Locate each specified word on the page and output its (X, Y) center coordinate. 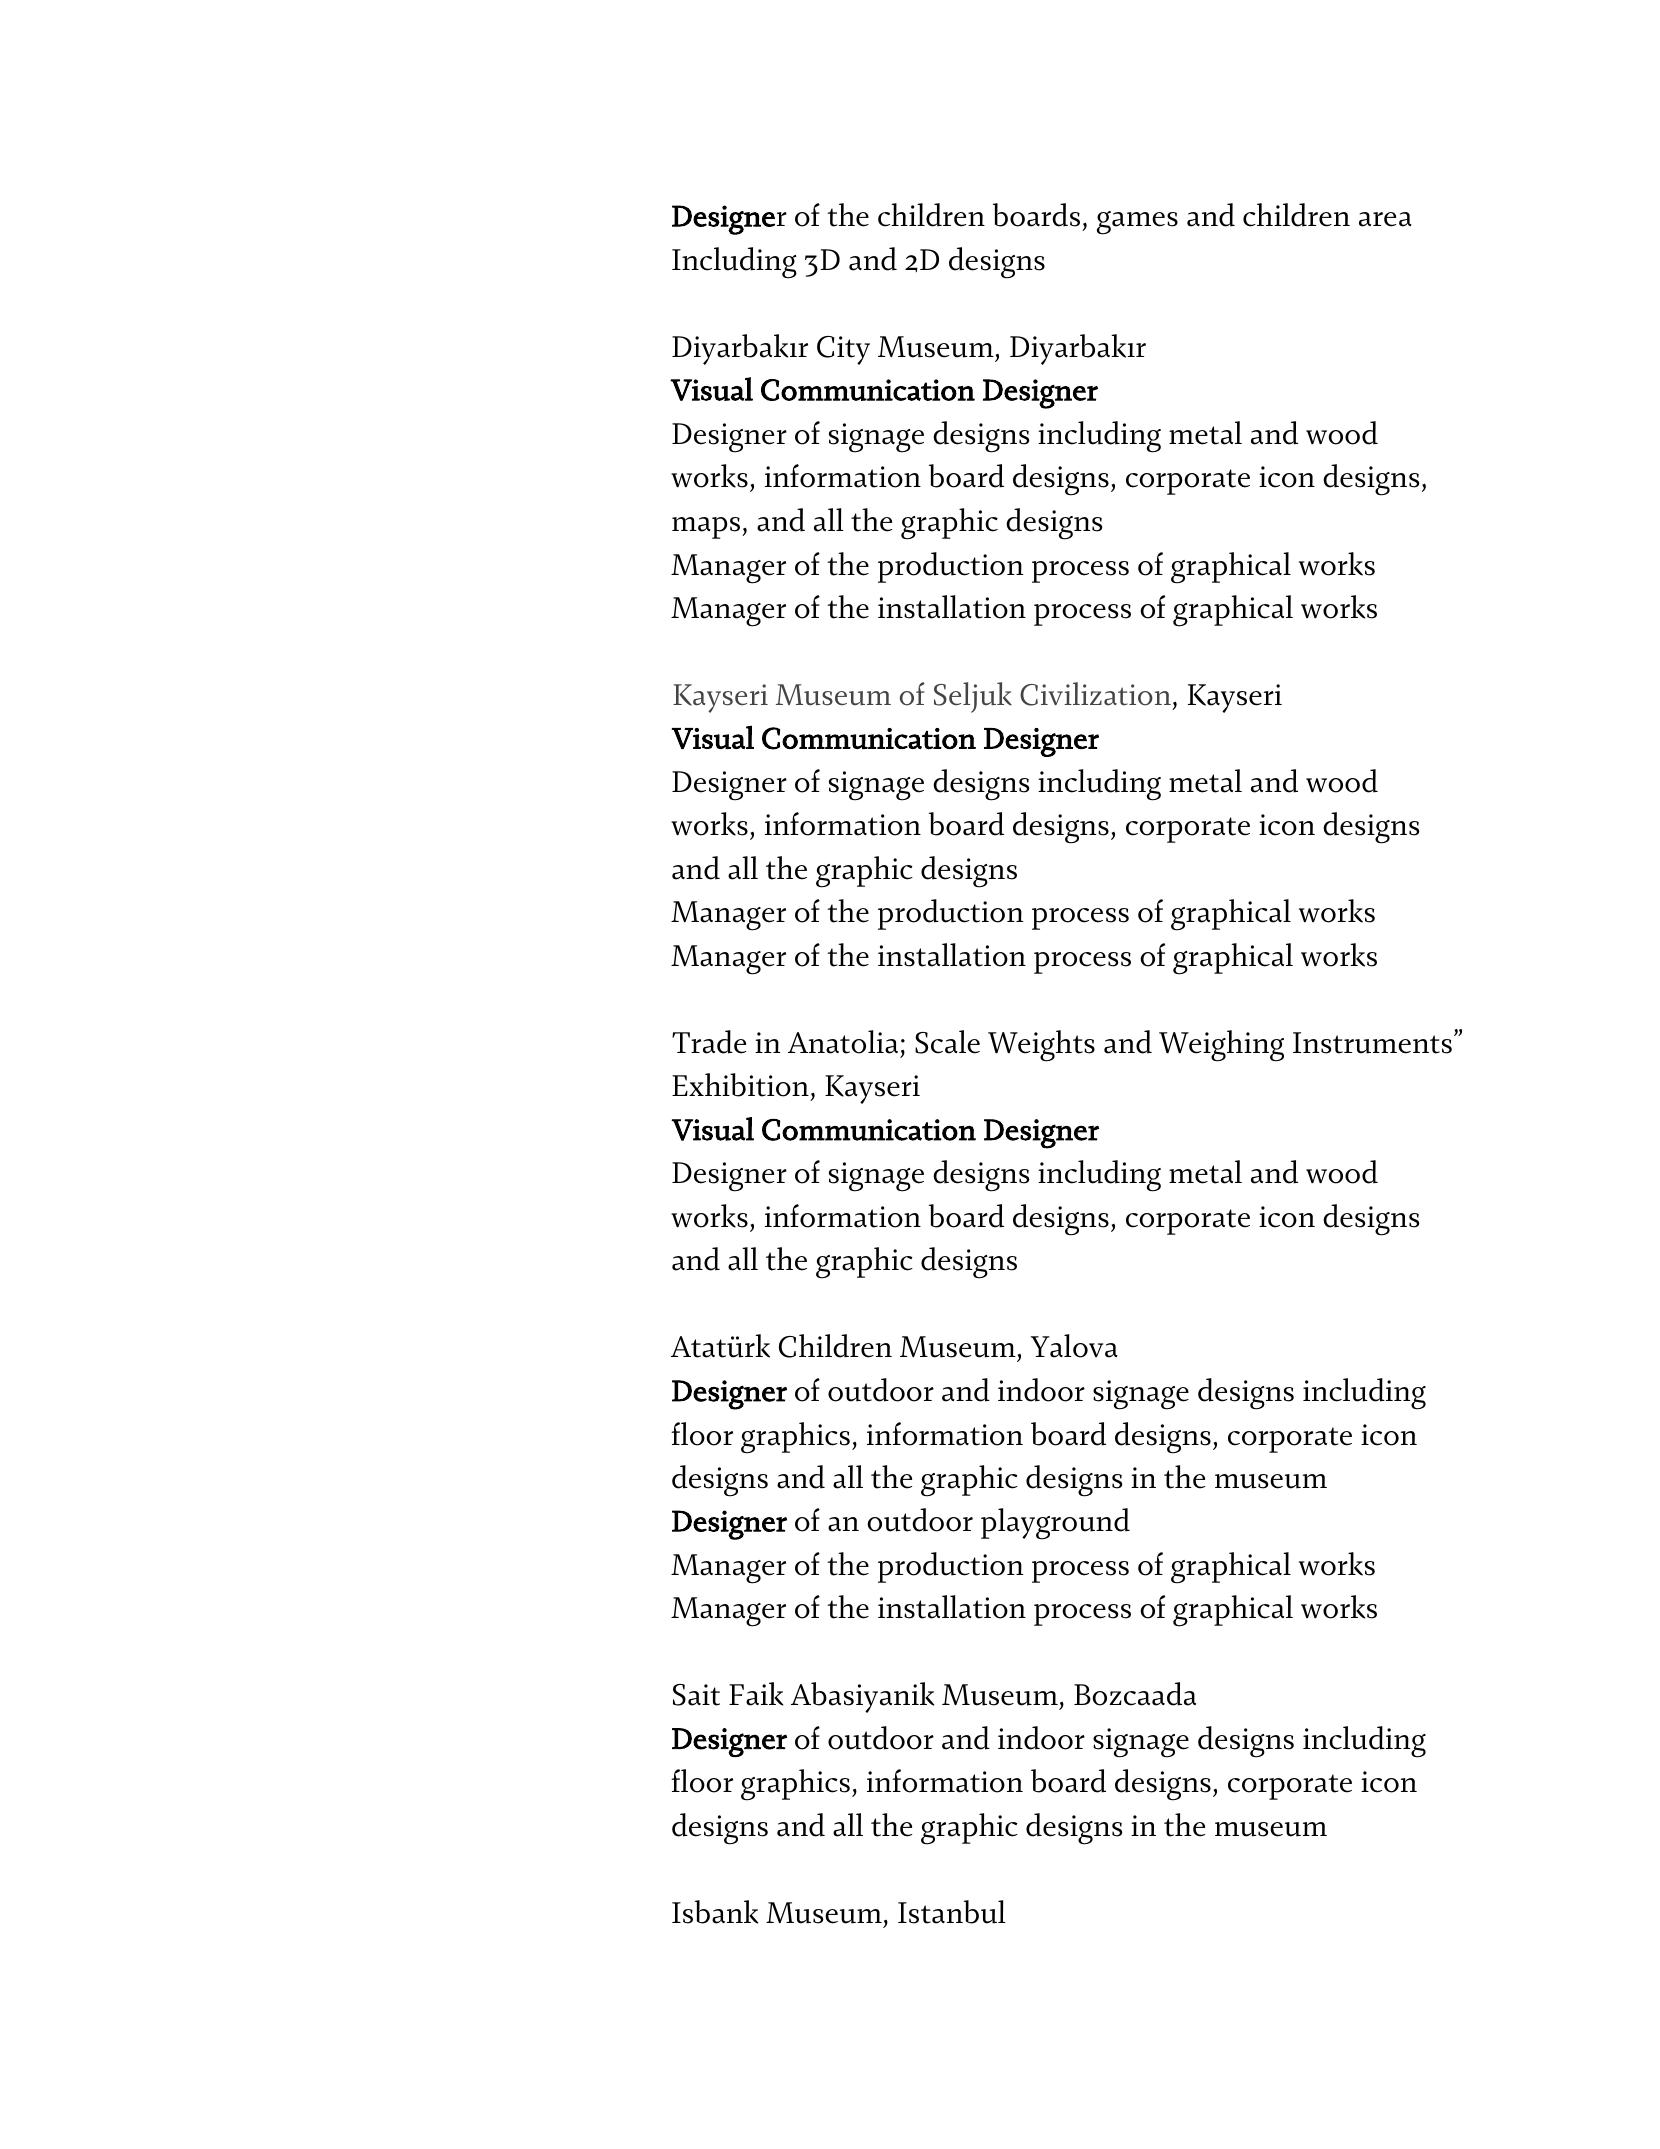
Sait (696, 1695)
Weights (1041, 1046)
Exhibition (740, 1085)
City (843, 350)
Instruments (1372, 1043)
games (1137, 223)
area (1385, 219)
